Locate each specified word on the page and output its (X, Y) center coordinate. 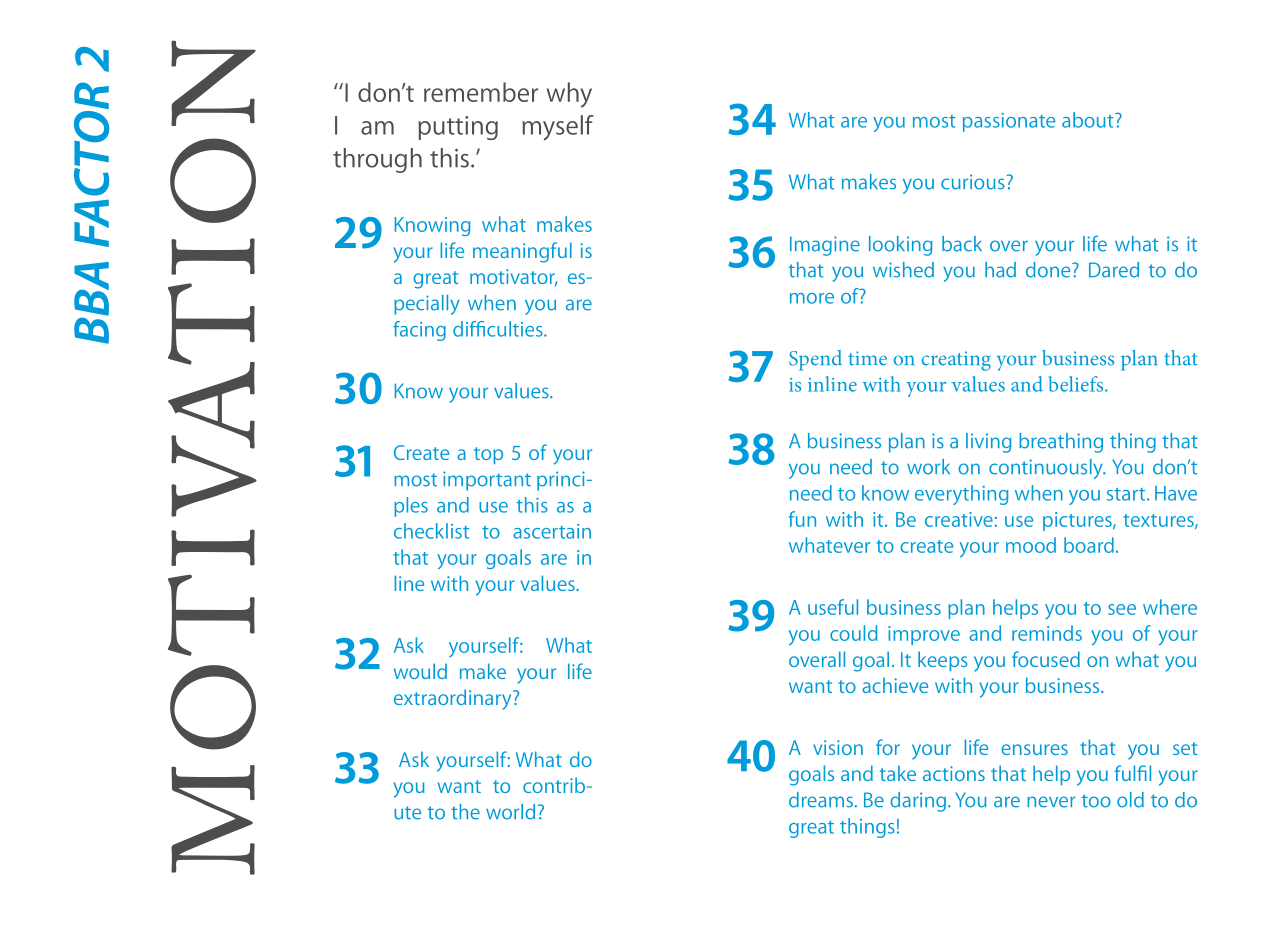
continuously (1047, 469)
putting (458, 128)
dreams (821, 800)
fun (802, 519)
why (569, 95)
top (488, 455)
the (465, 812)
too (1096, 801)
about (1089, 120)
